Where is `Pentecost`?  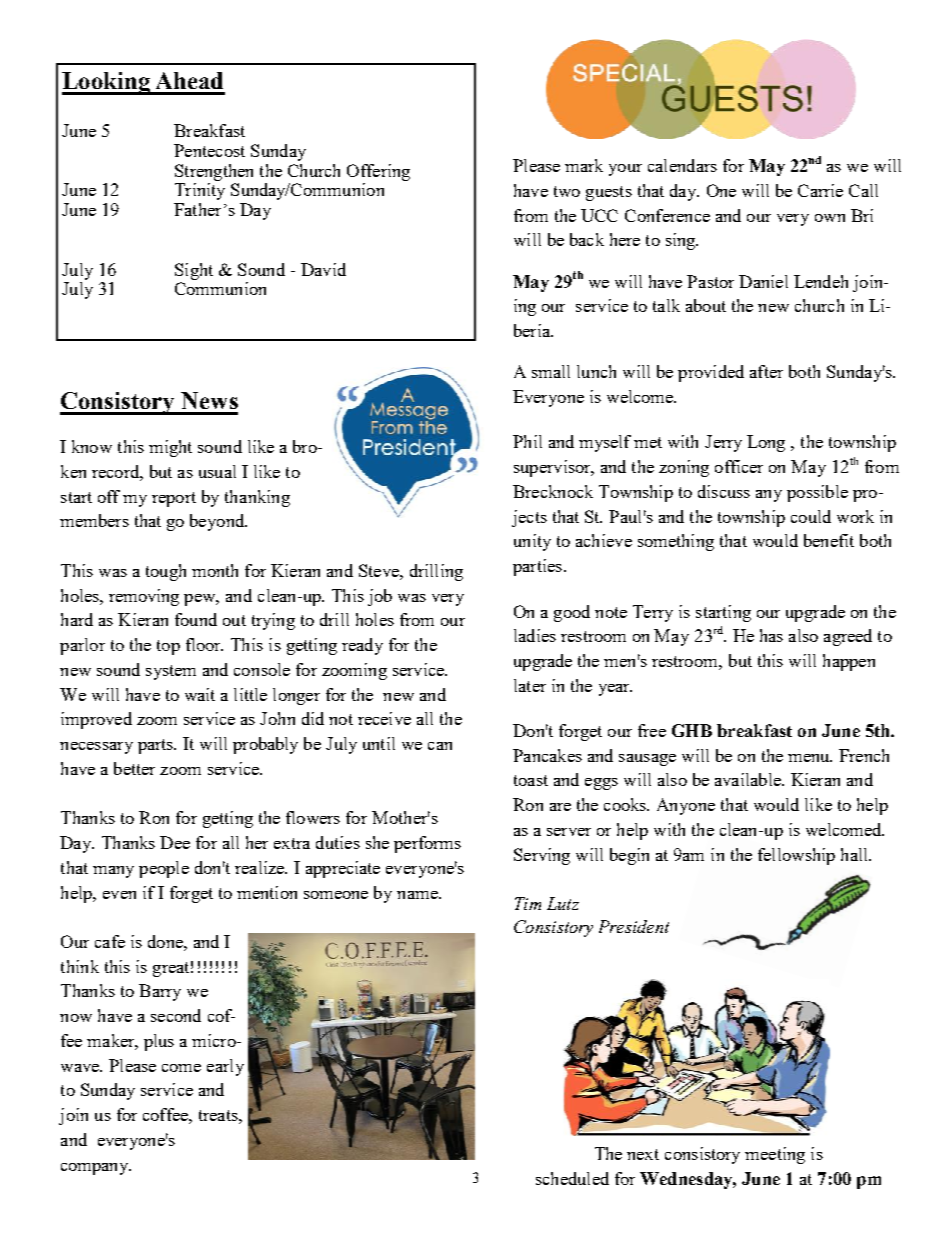 Pentecost is located at coordinates (209, 150).
